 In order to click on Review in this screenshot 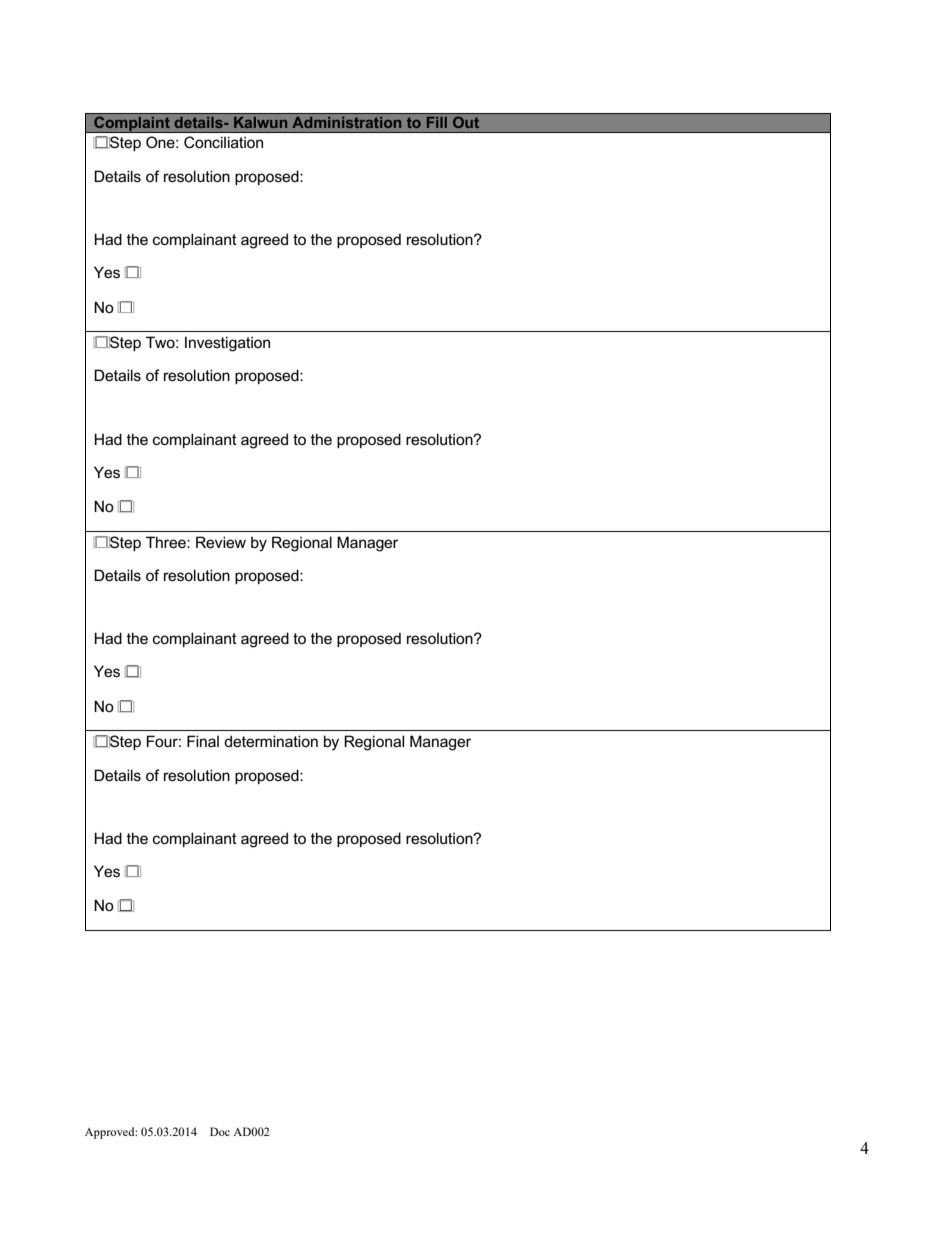, I will do `click(221, 542)`.
